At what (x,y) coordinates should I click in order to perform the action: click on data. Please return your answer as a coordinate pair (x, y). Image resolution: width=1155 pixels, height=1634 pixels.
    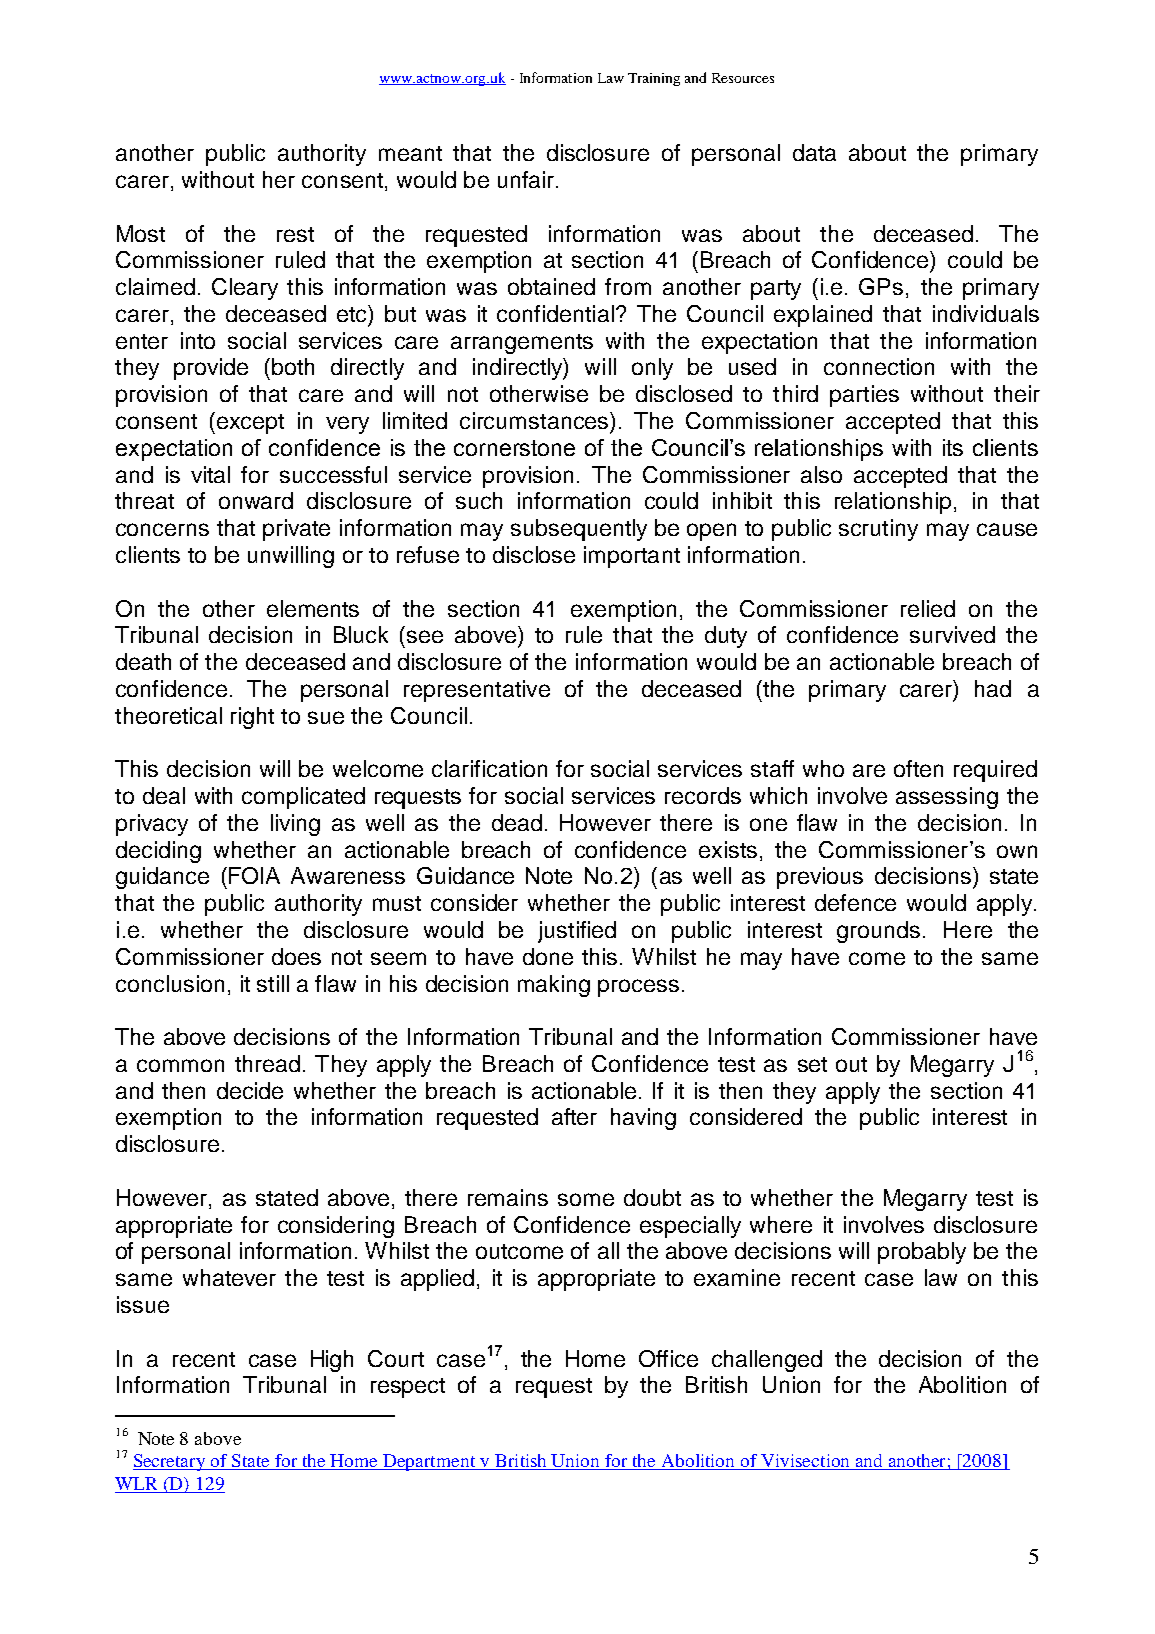
    Looking at the image, I should click on (814, 152).
